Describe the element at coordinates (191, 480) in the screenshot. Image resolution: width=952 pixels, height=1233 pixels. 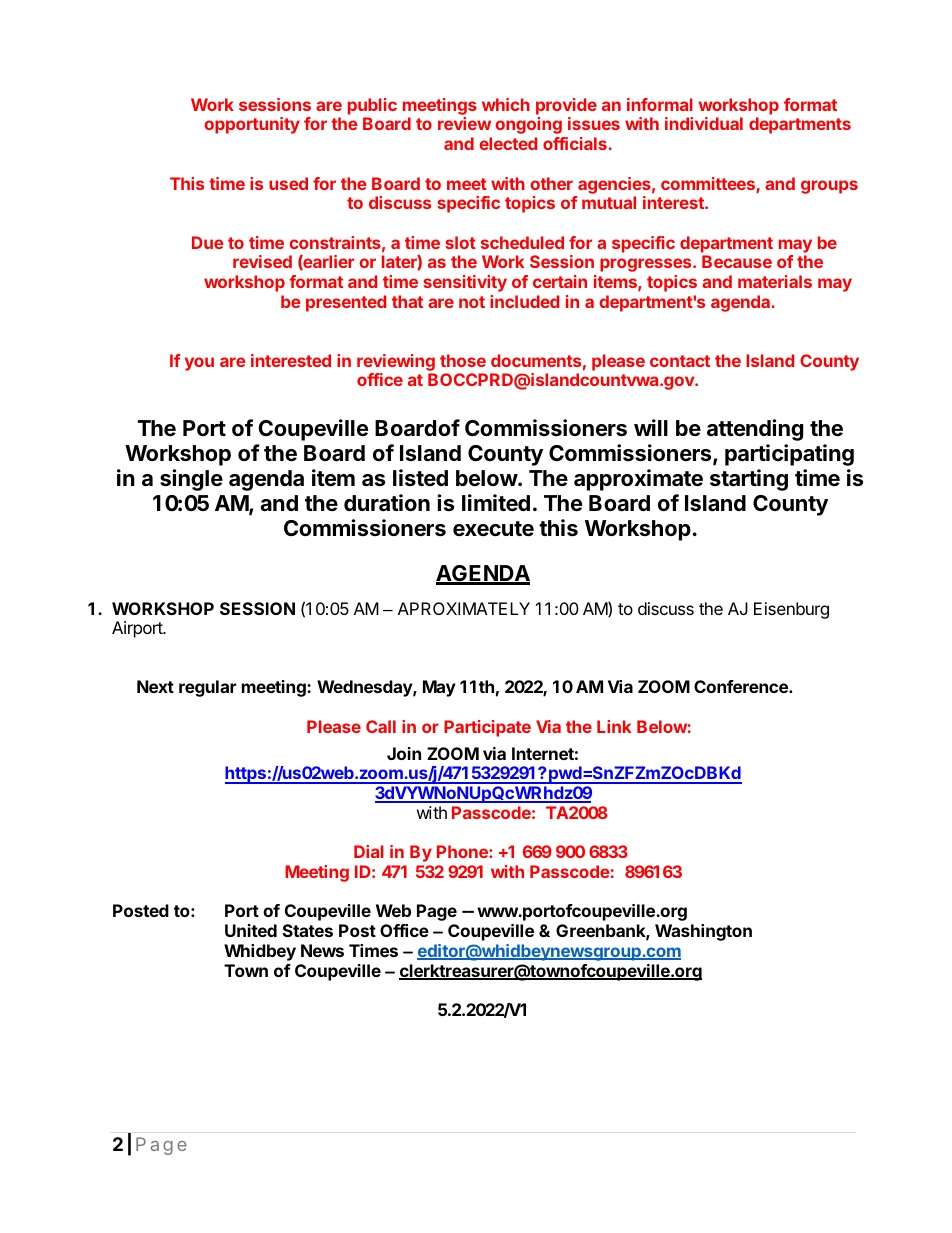
I see `single` at that location.
